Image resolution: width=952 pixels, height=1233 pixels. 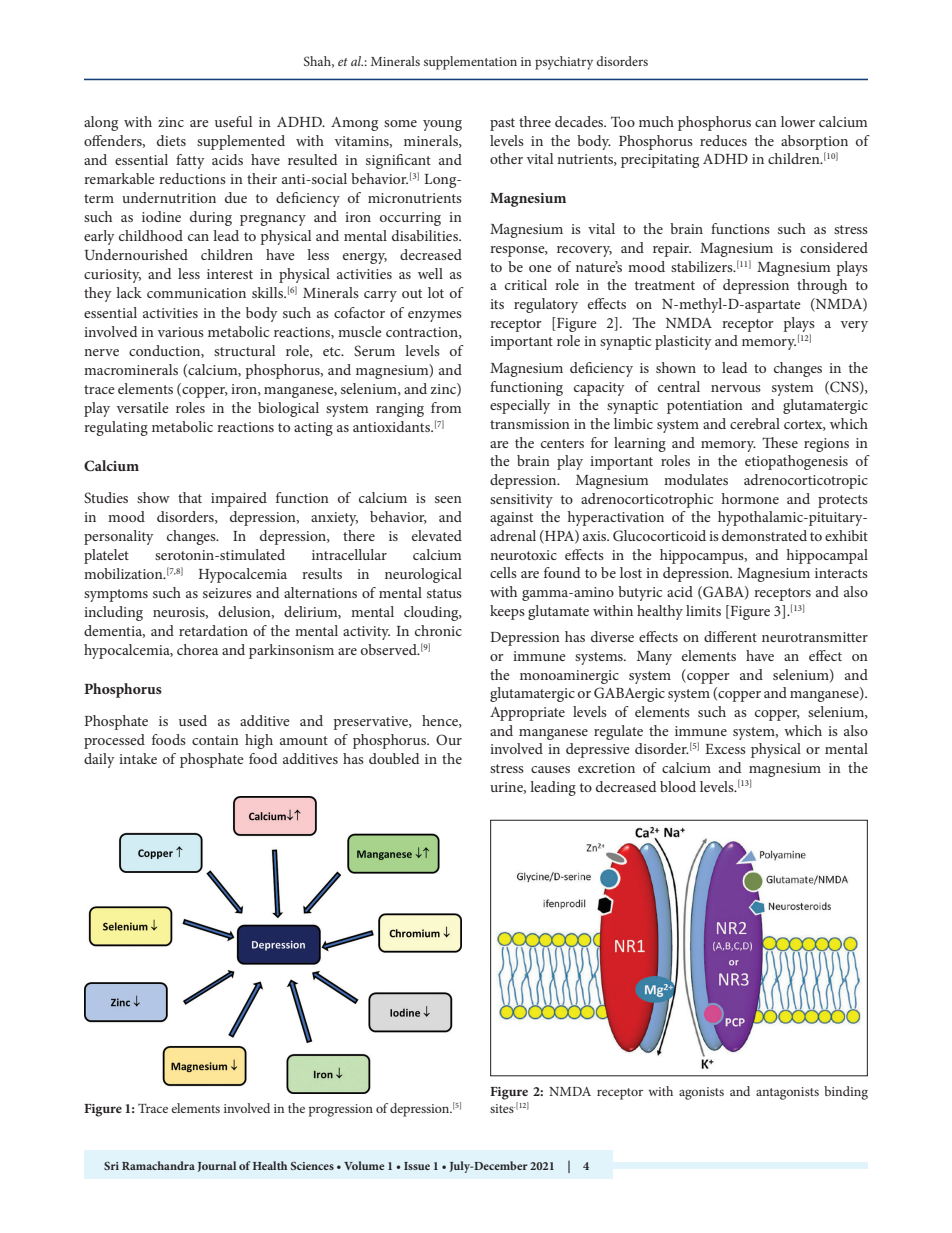 I want to click on that, so click(x=190, y=497).
